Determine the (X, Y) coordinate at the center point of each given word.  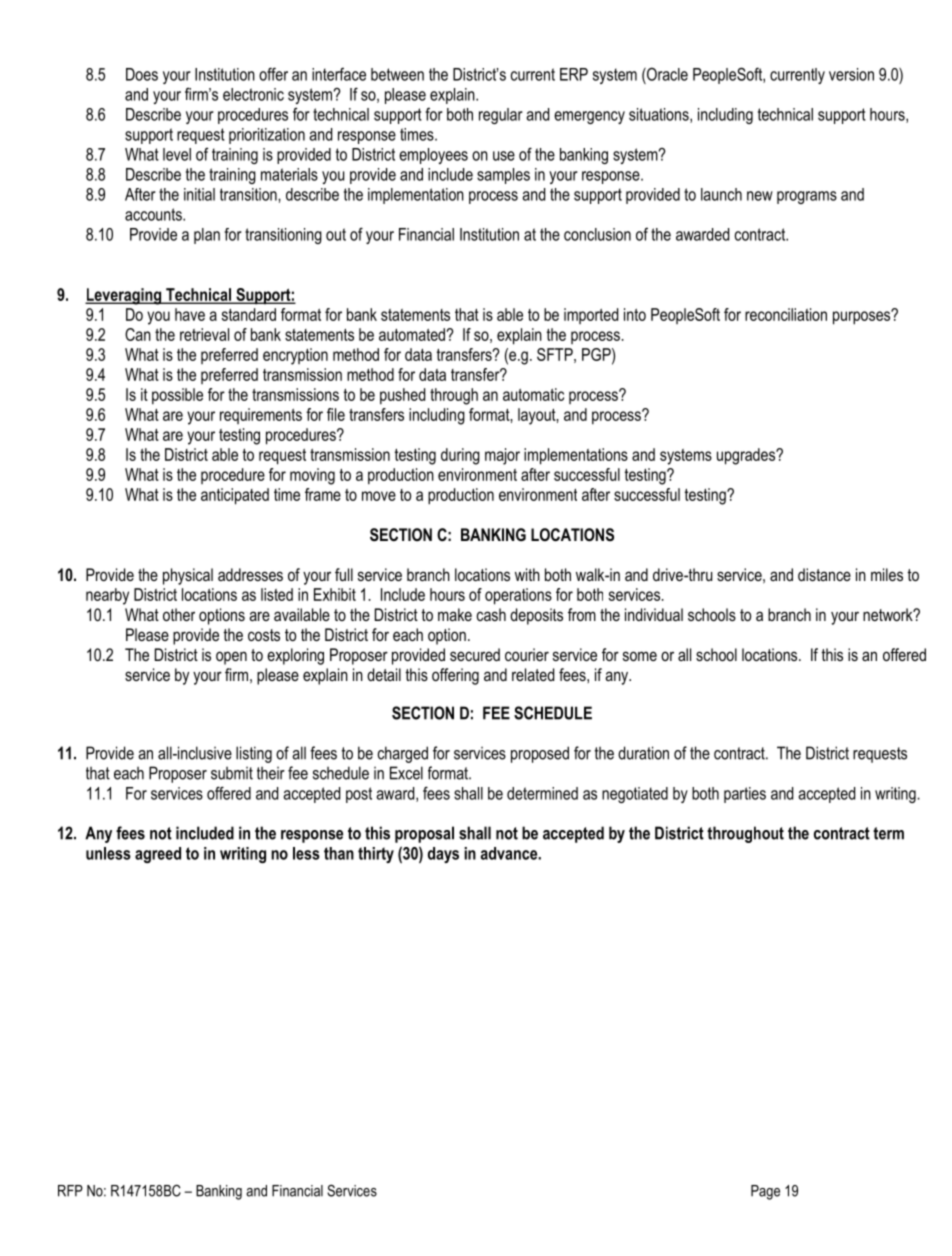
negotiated (635, 795)
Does (142, 74)
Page (765, 1192)
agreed (158, 855)
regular (501, 116)
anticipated (235, 496)
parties (745, 795)
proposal (424, 834)
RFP (70, 1191)
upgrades (747, 456)
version (851, 74)
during (460, 456)
